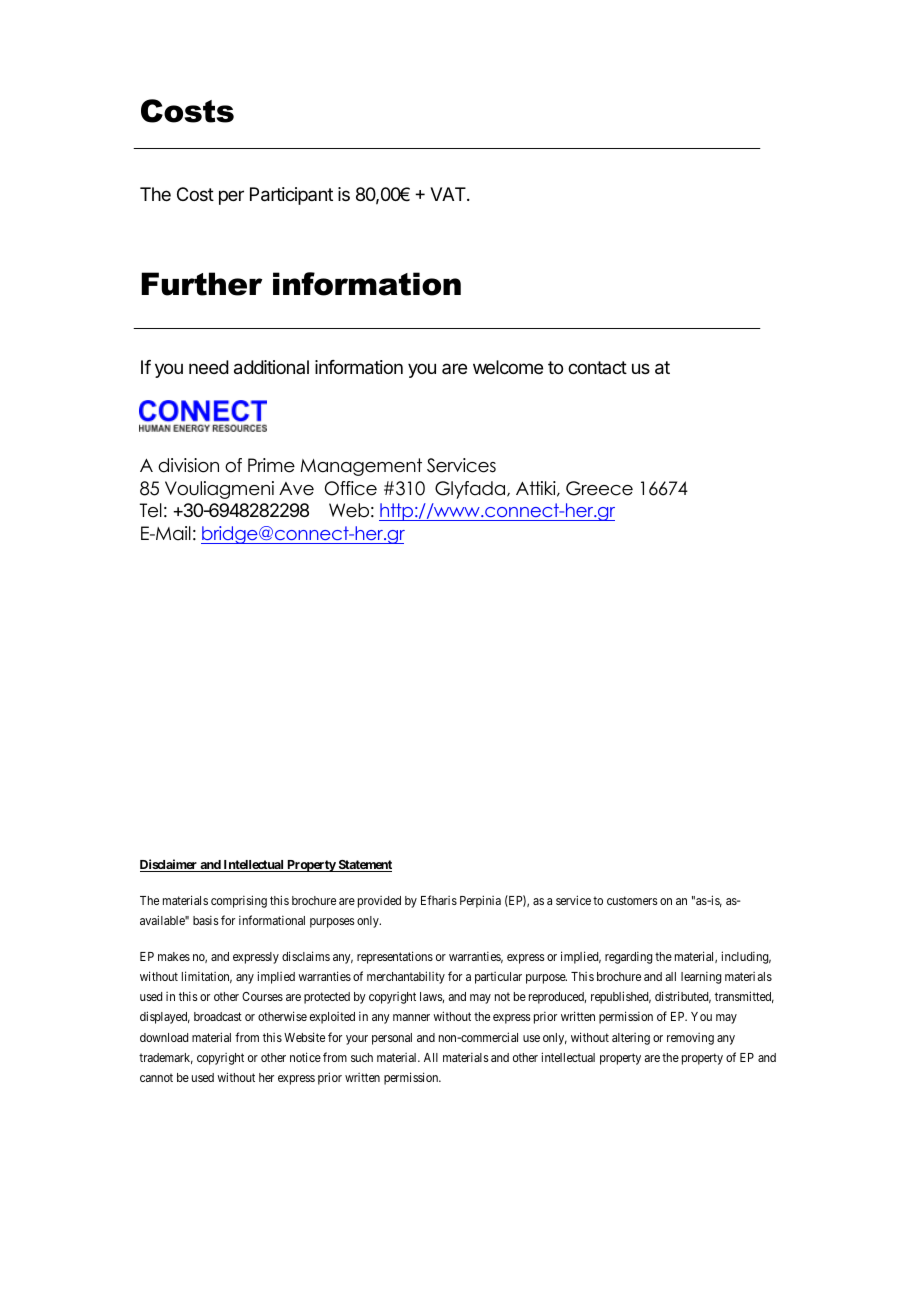 This document has height=1308, width=924. I want to click on contact, so click(597, 367).
